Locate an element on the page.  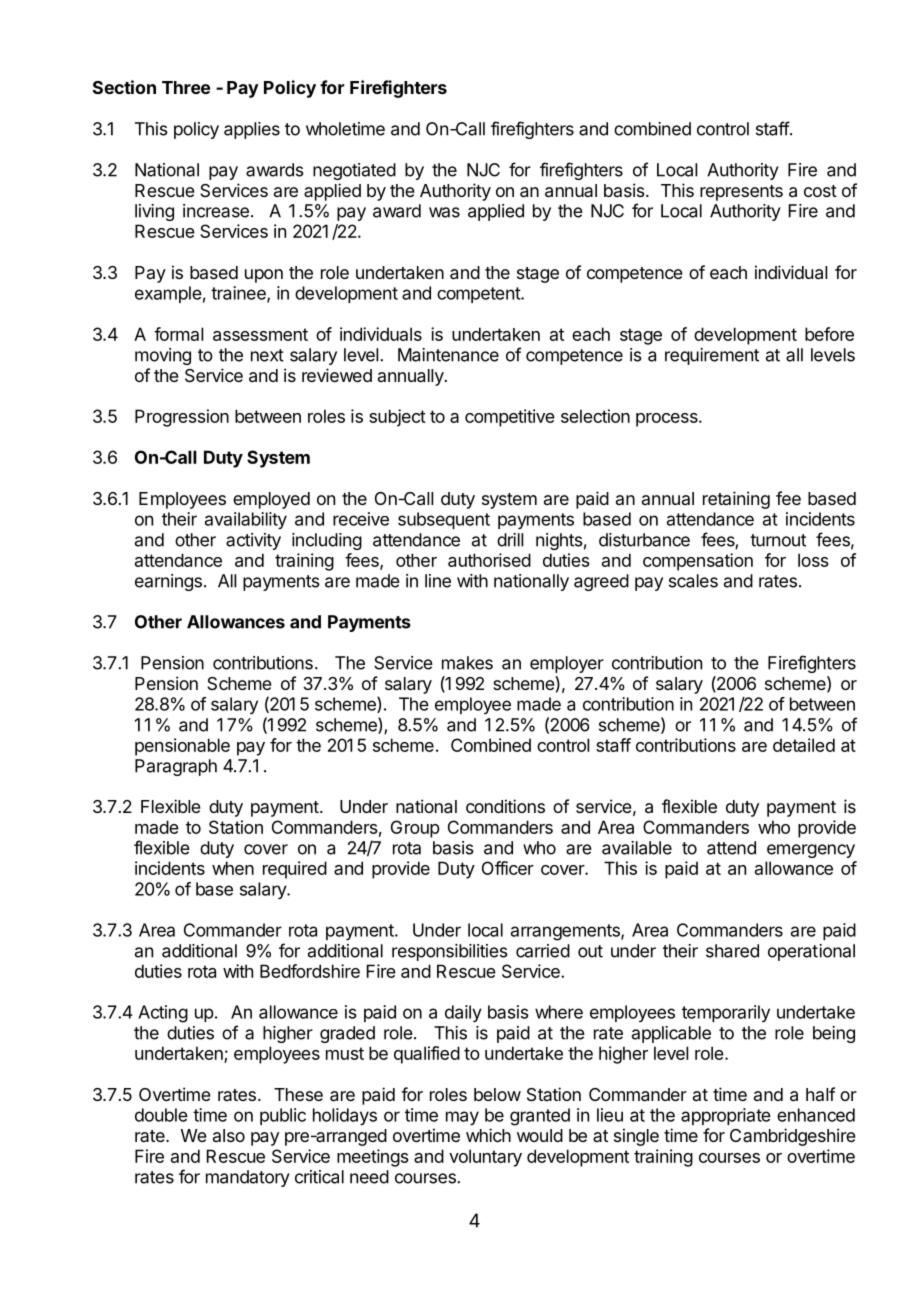
Progression is located at coordinates (182, 418).
